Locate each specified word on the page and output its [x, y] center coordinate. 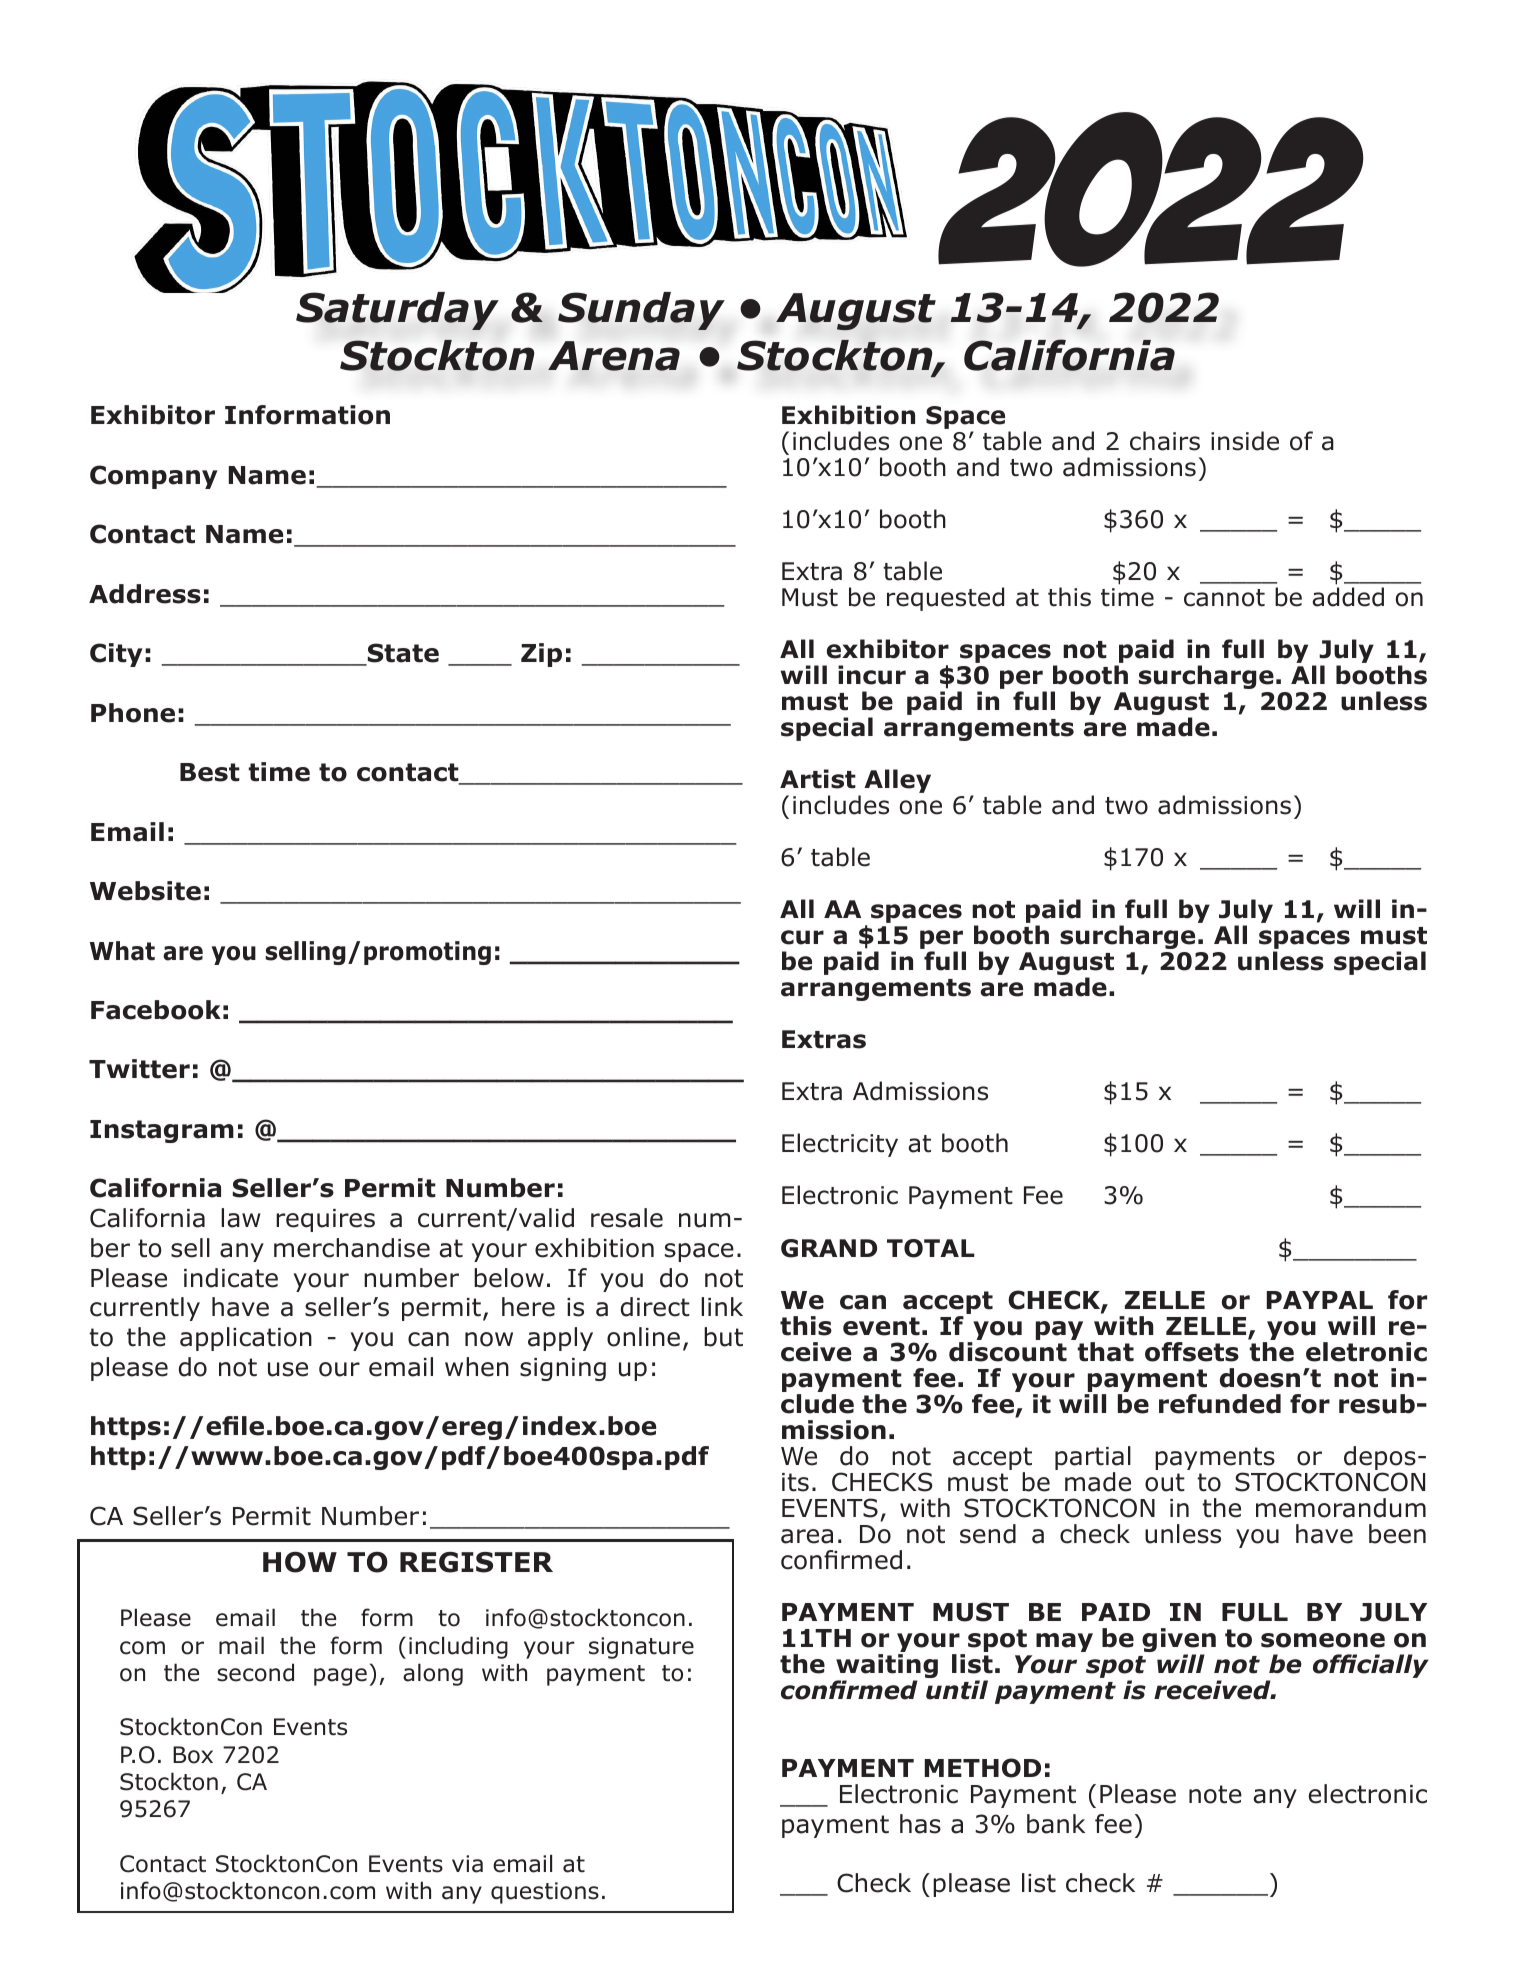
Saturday [397, 311]
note [1215, 1794]
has [920, 1824]
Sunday [641, 311]
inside [1245, 441]
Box [193, 1755]
